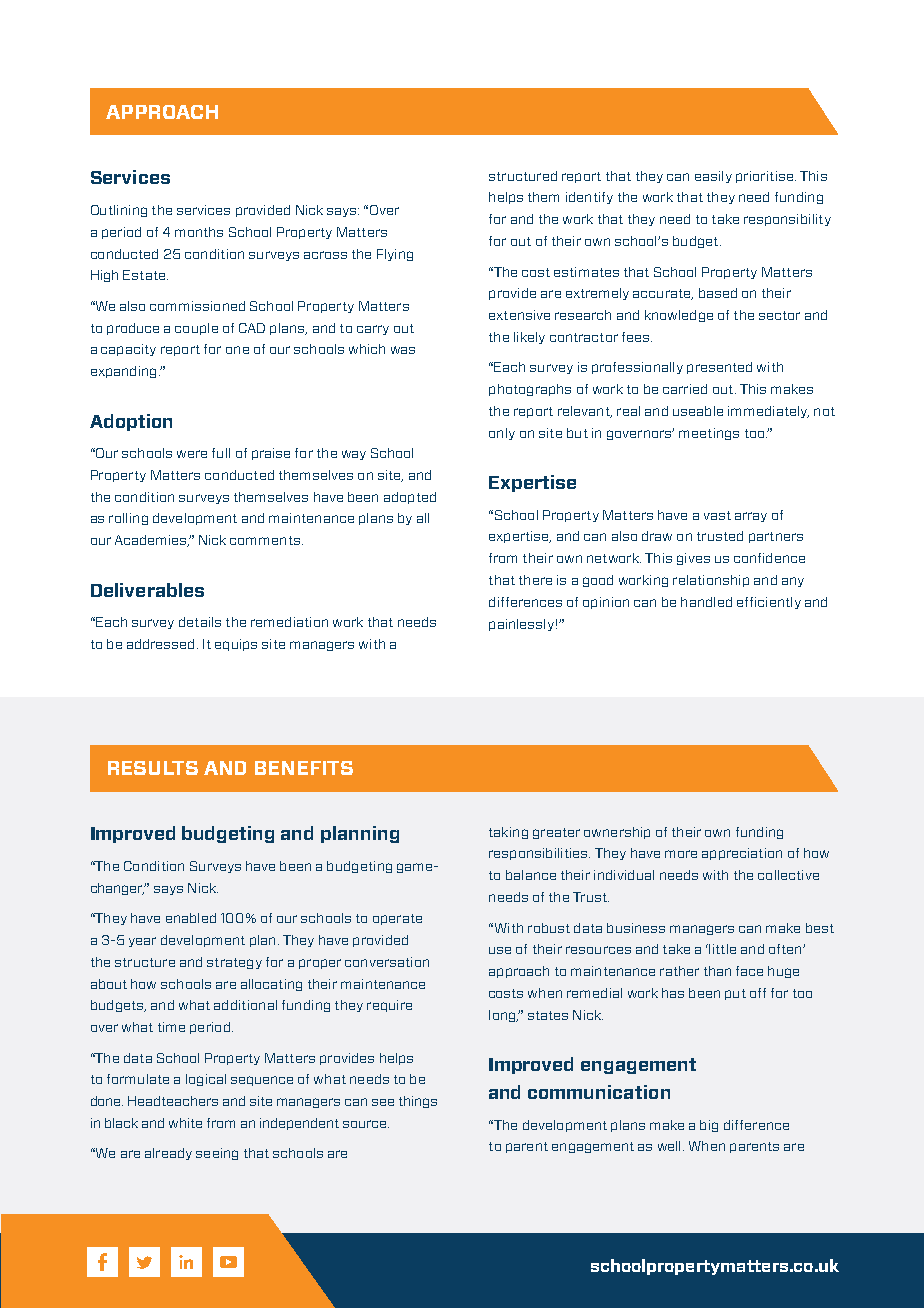 Image resolution: width=924 pixels, height=1308 pixels. I want to click on Flying, so click(395, 255).
